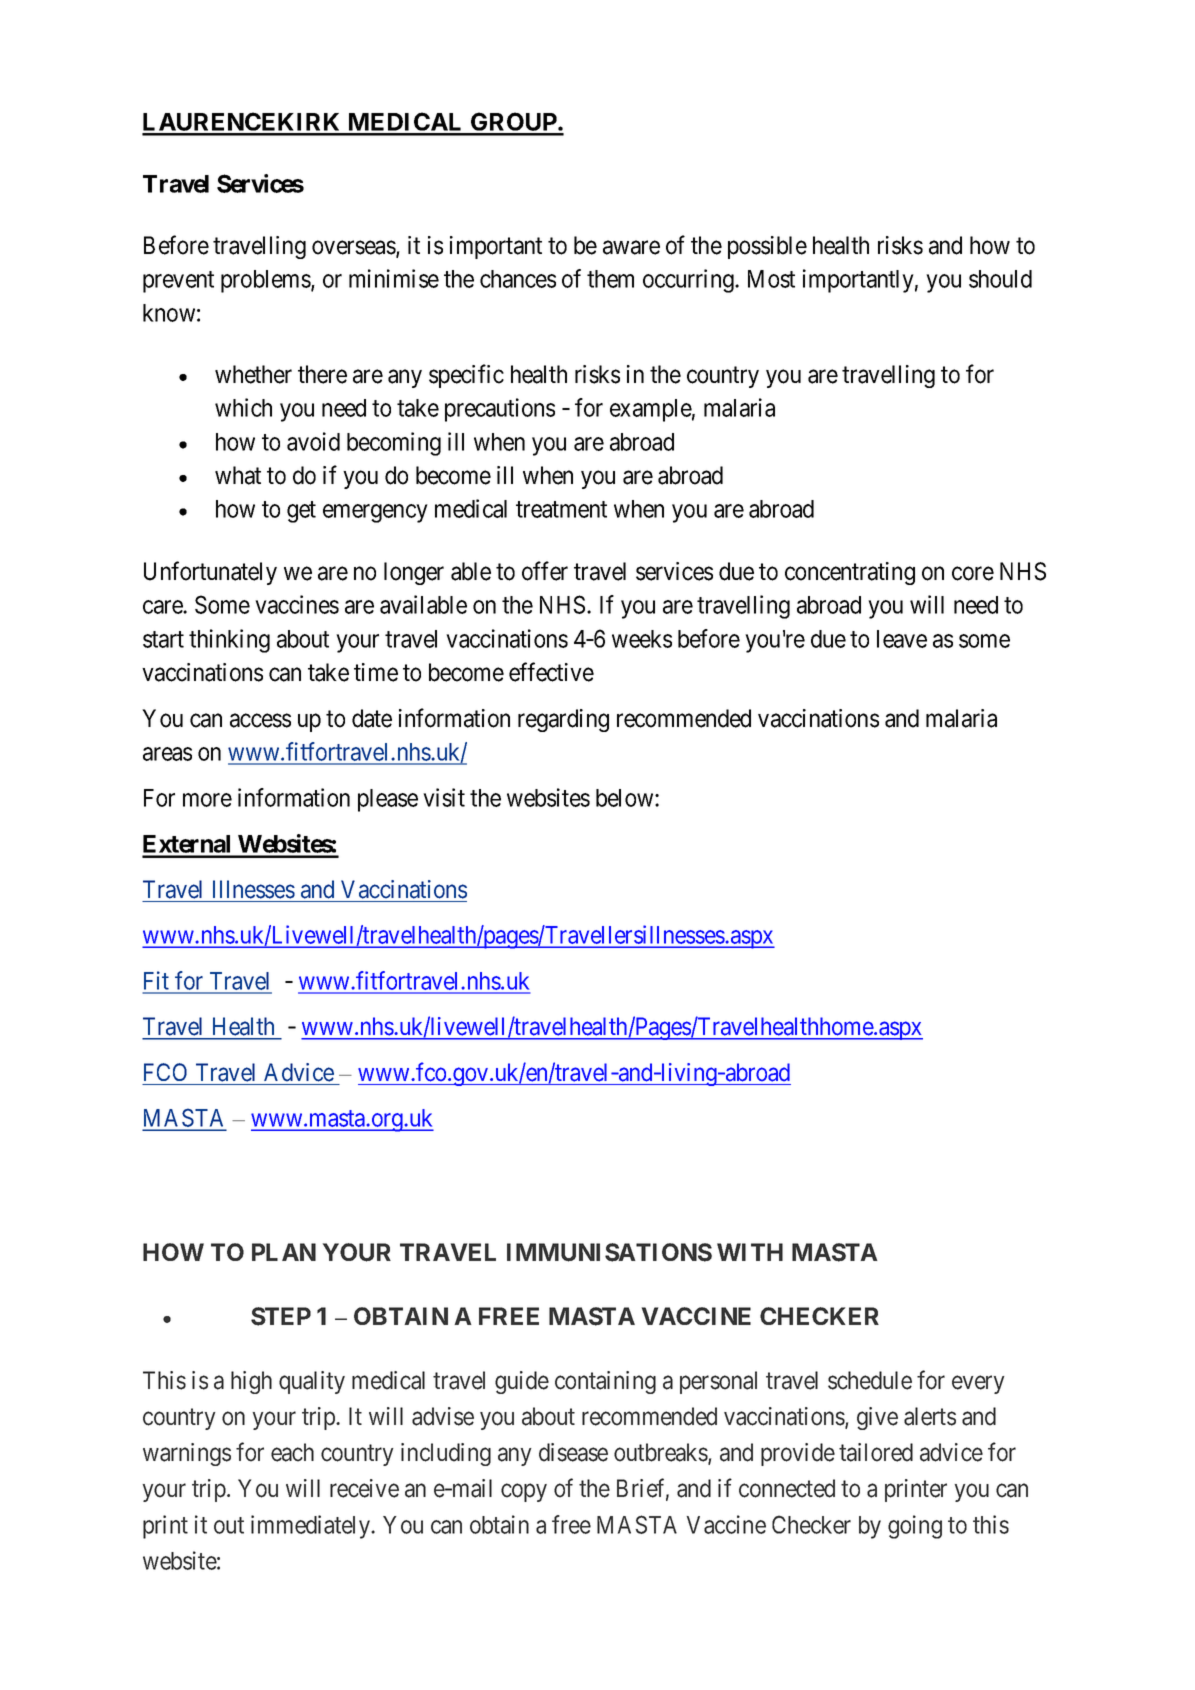 This page has width=1195, height=1690. I want to click on should, so click(1000, 279).
